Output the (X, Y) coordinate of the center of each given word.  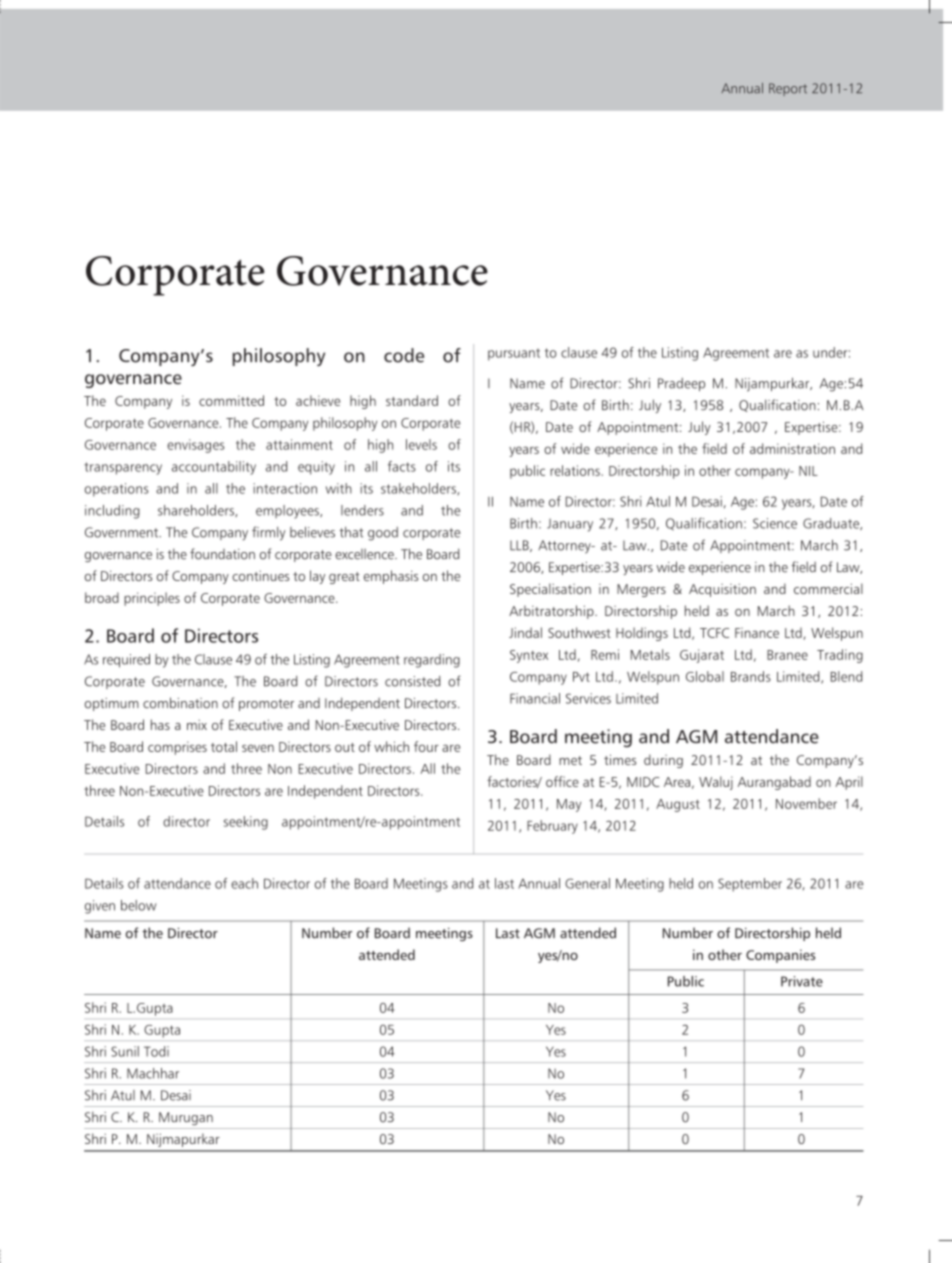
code (404, 355)
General (587, 883)
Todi (156, 1051)
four (426, 746)
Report (788, 89)
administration (792, 448)
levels (421, 444)
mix (197, 725)
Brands (751, 676)
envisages (195, 446)
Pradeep (681, 384)
